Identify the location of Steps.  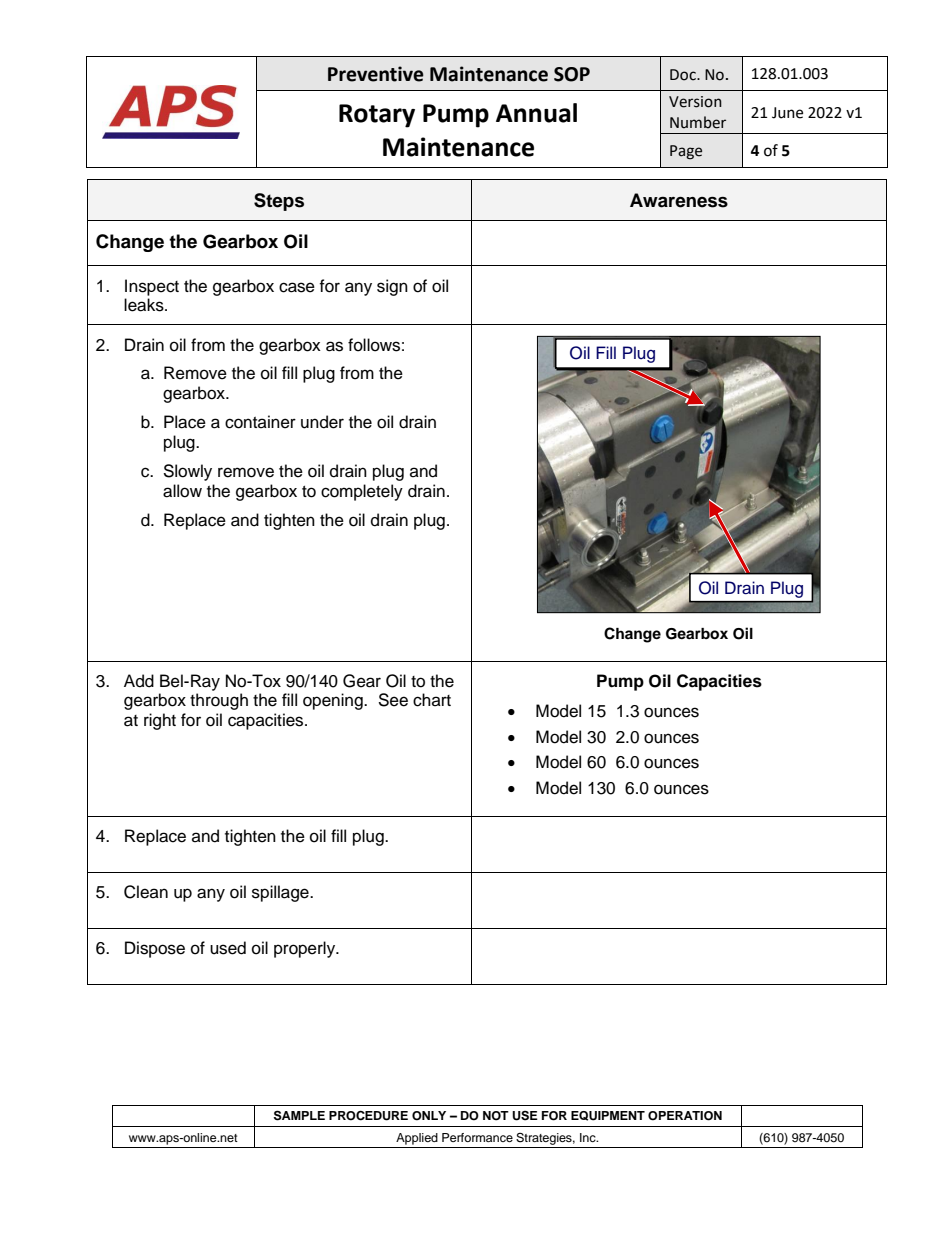
(279, 202).
